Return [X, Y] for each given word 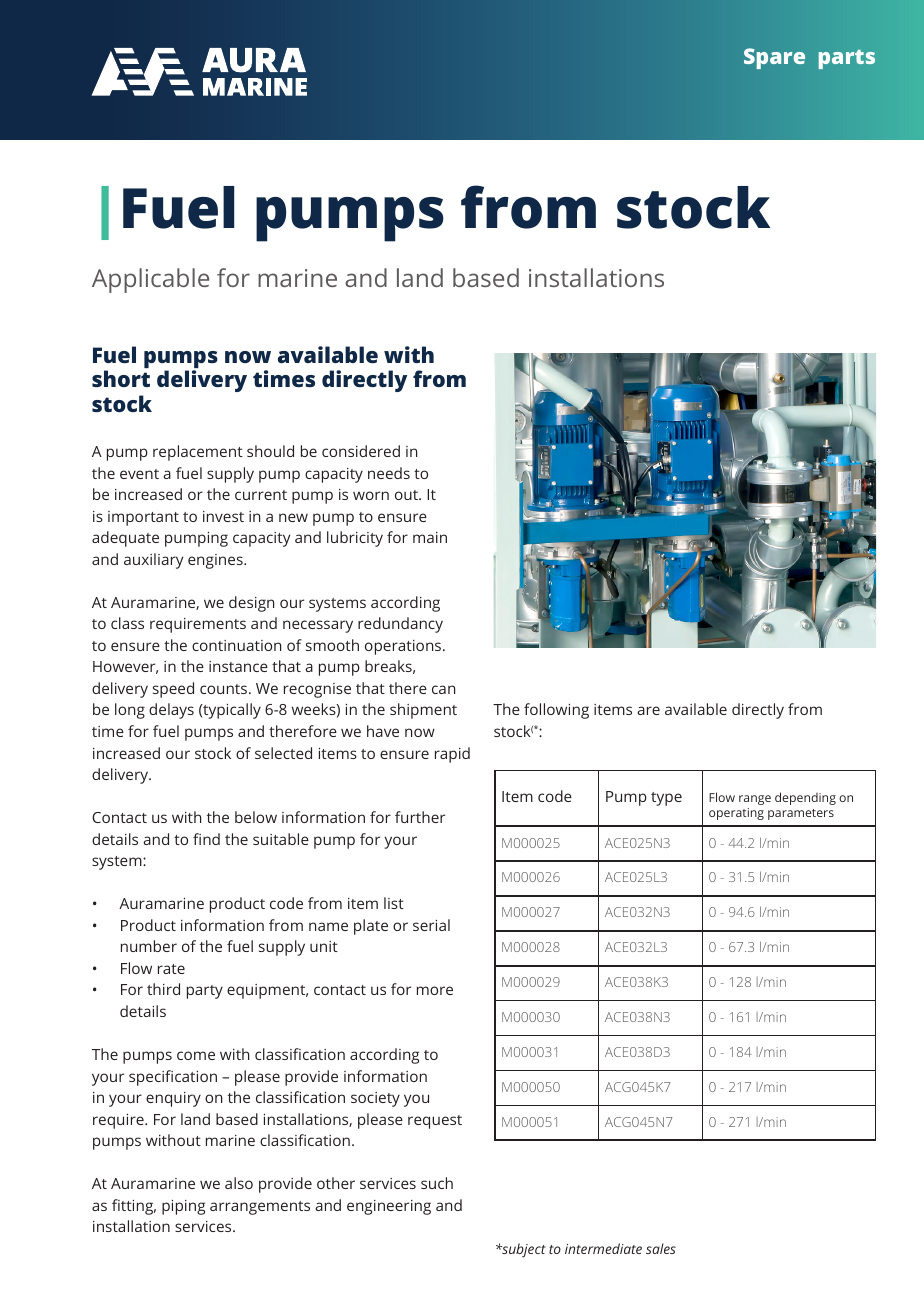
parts [847, 59]
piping [183, 1207]
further [420, 817]
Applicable [150, 280]
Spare [774, 58]
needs [389, 473]
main [430, 537]
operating [736, 814]
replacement [198, 453]
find [206, 839]
